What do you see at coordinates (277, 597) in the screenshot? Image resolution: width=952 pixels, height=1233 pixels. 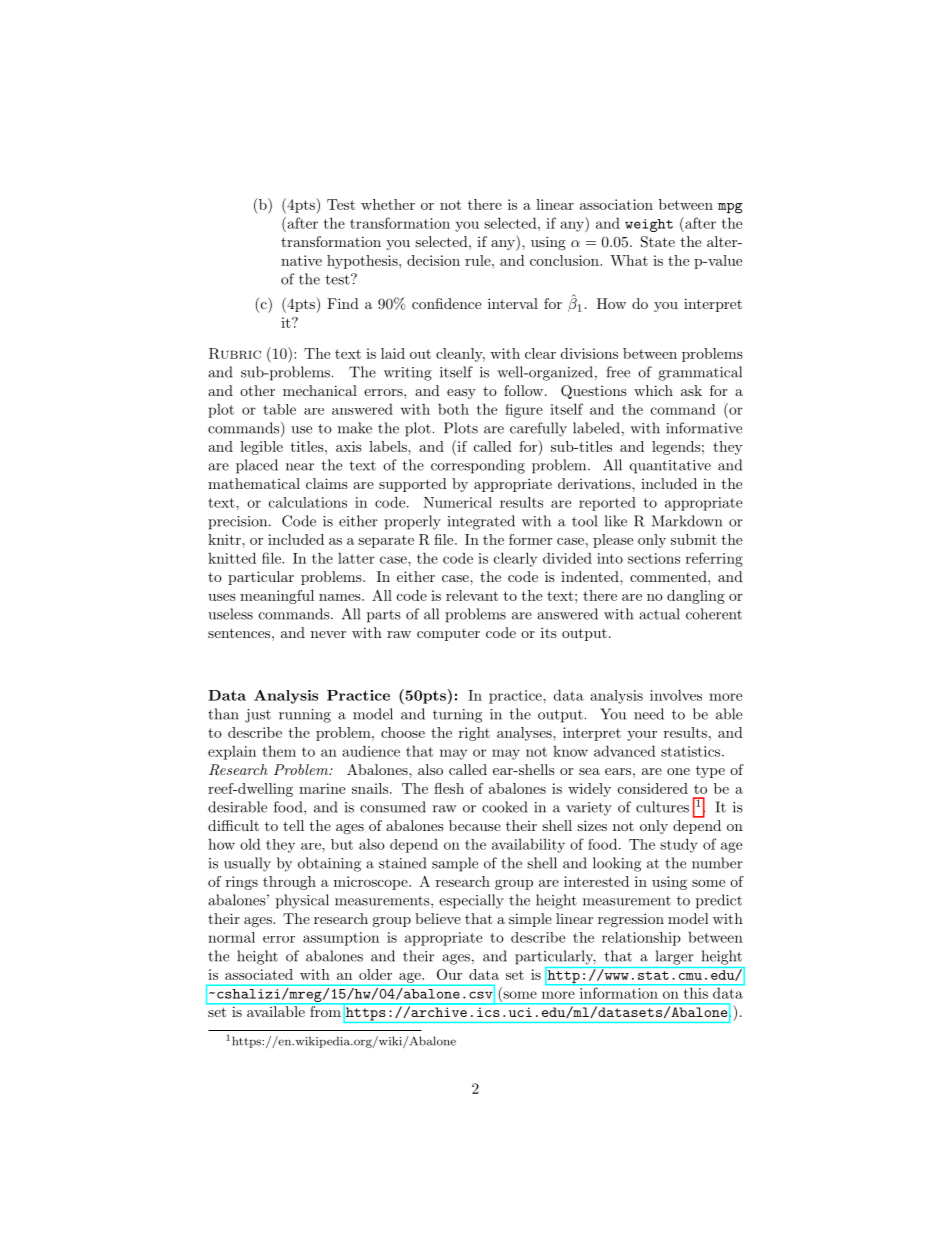 I see `meaningful` at bounding box center [277, 597].
